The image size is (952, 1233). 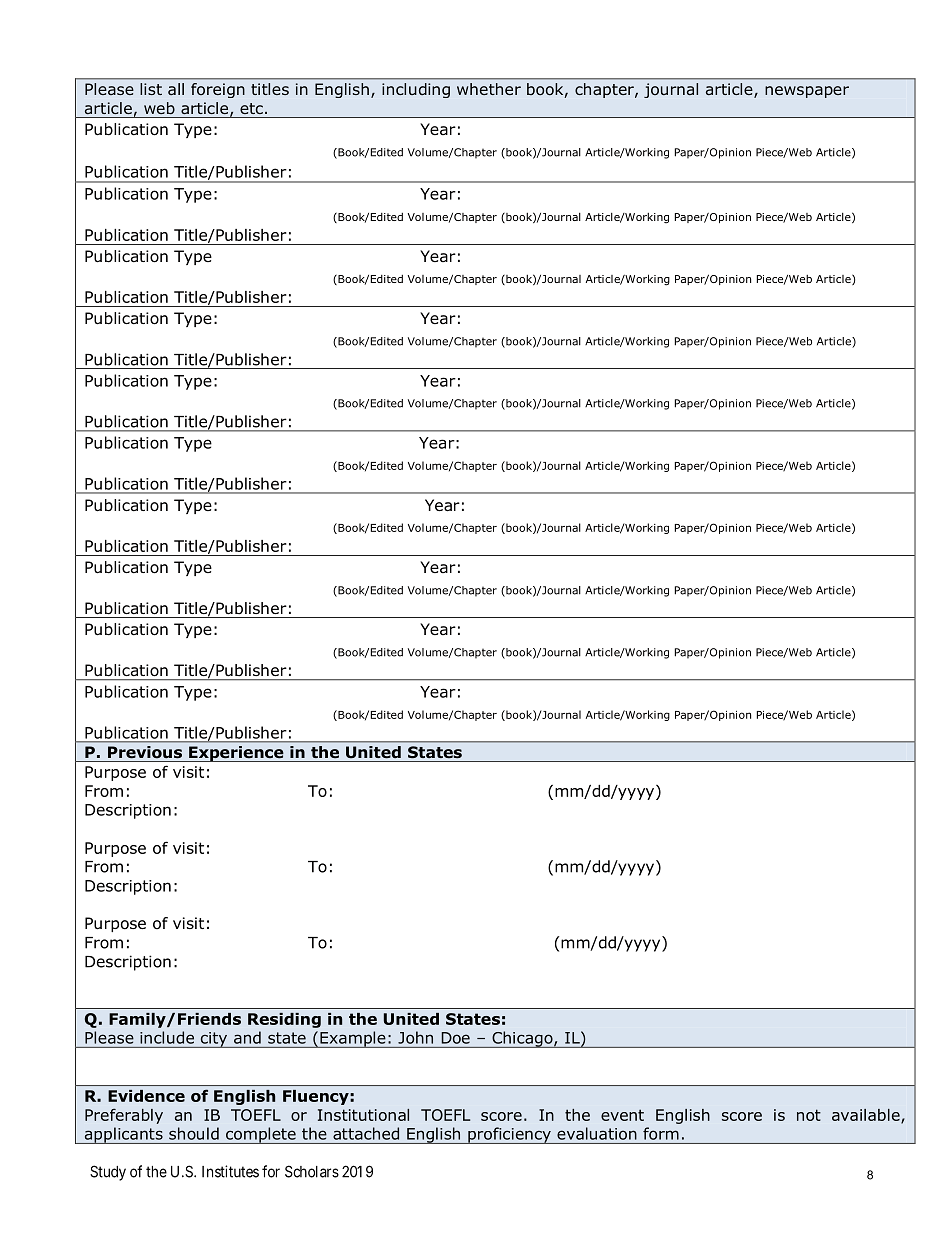 What do you see at coordinates (416, 90) in the screenshot?
I see `including` at bounding box center [416, 90].
